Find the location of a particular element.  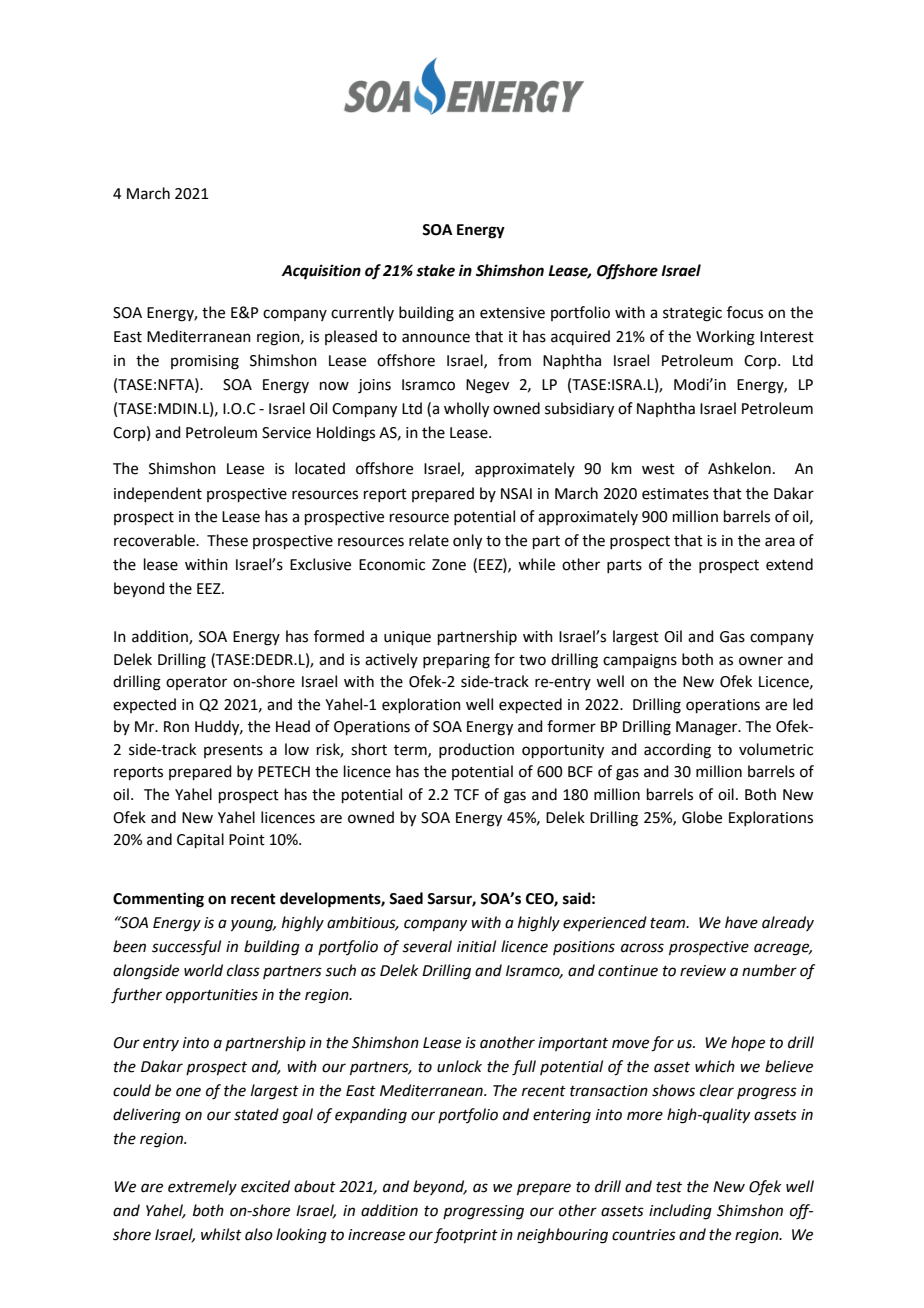

unlock is located at coordinates (459, 1066).
